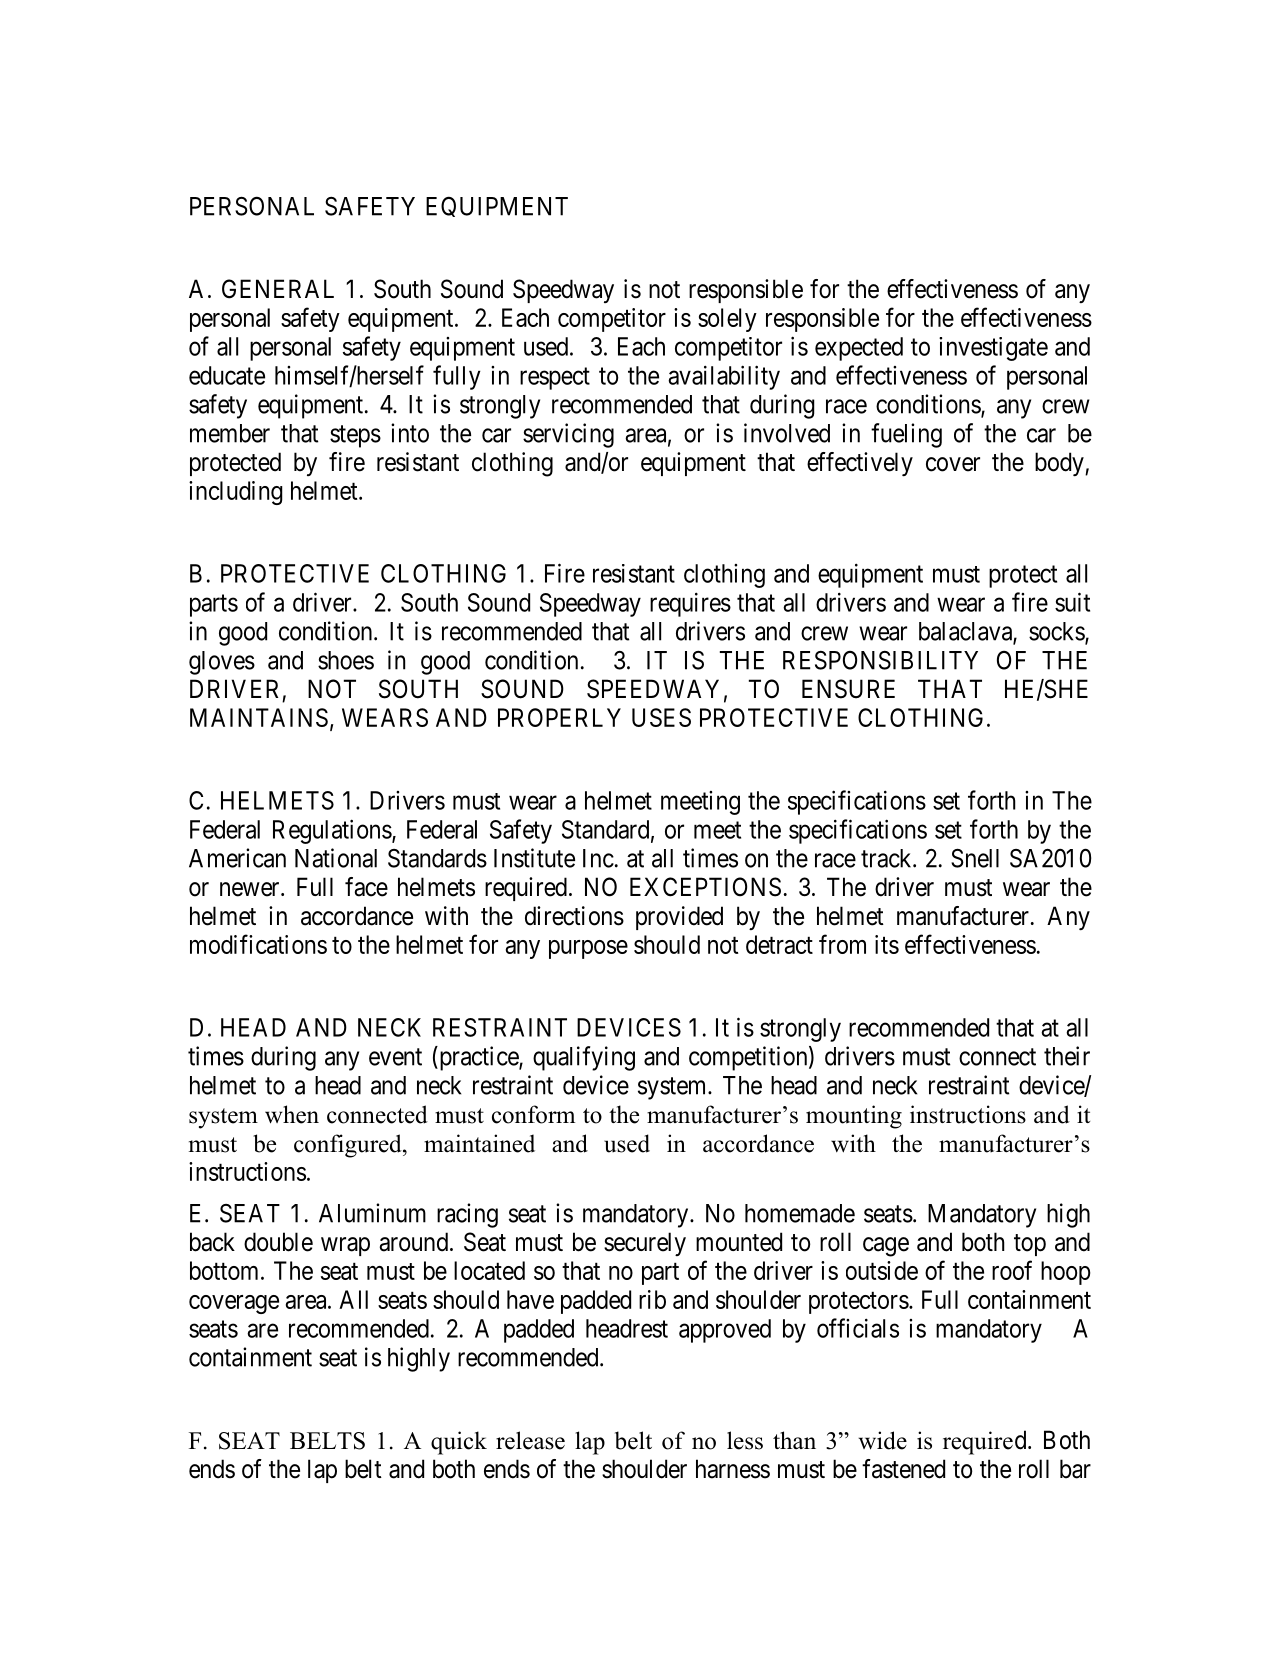 The width and height of the page is (1279, 1655). I want to click on quick, so click(459, 1443).
